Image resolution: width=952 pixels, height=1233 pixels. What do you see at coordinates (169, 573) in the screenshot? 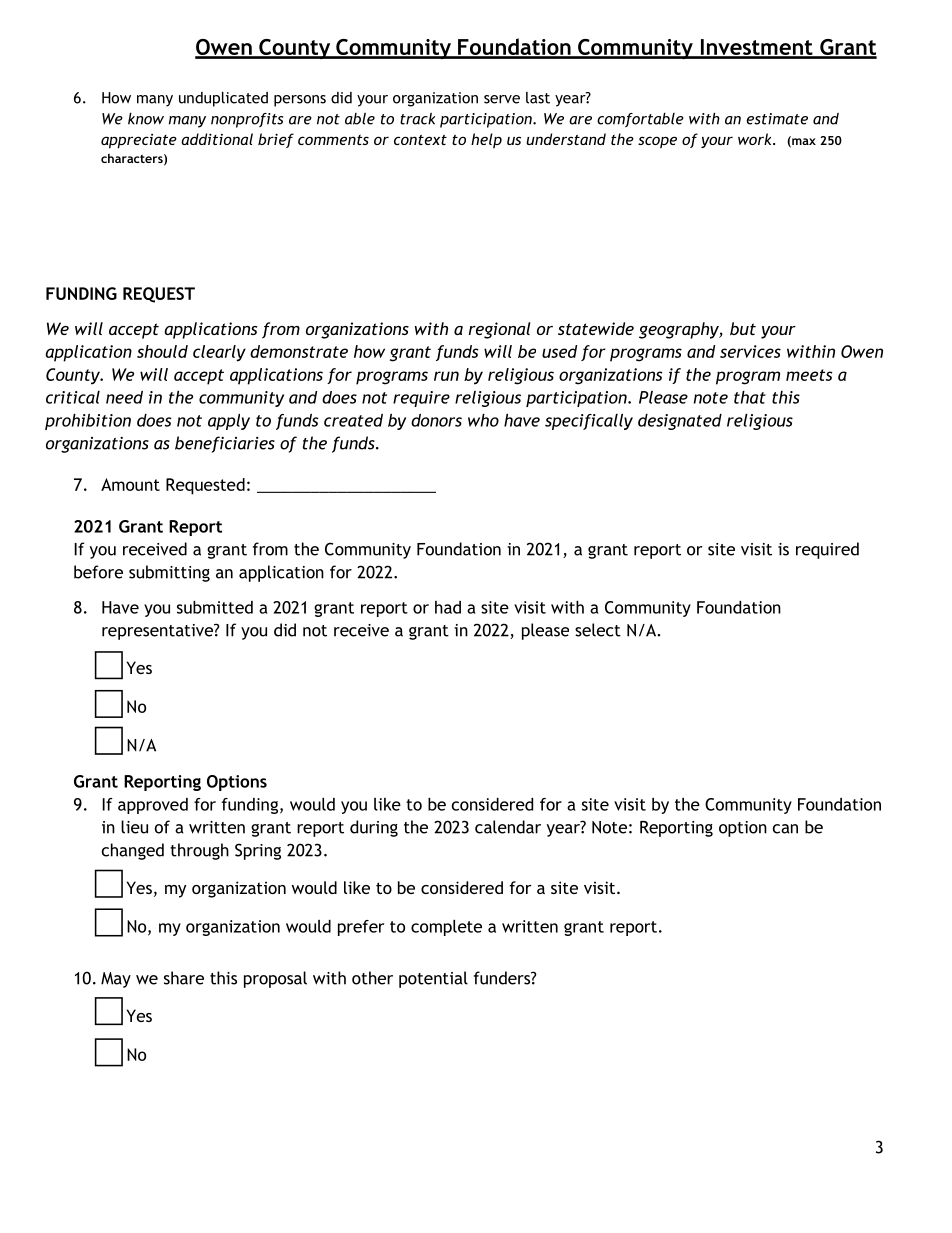
I see `submitting` at bounding box center [169, 573].
